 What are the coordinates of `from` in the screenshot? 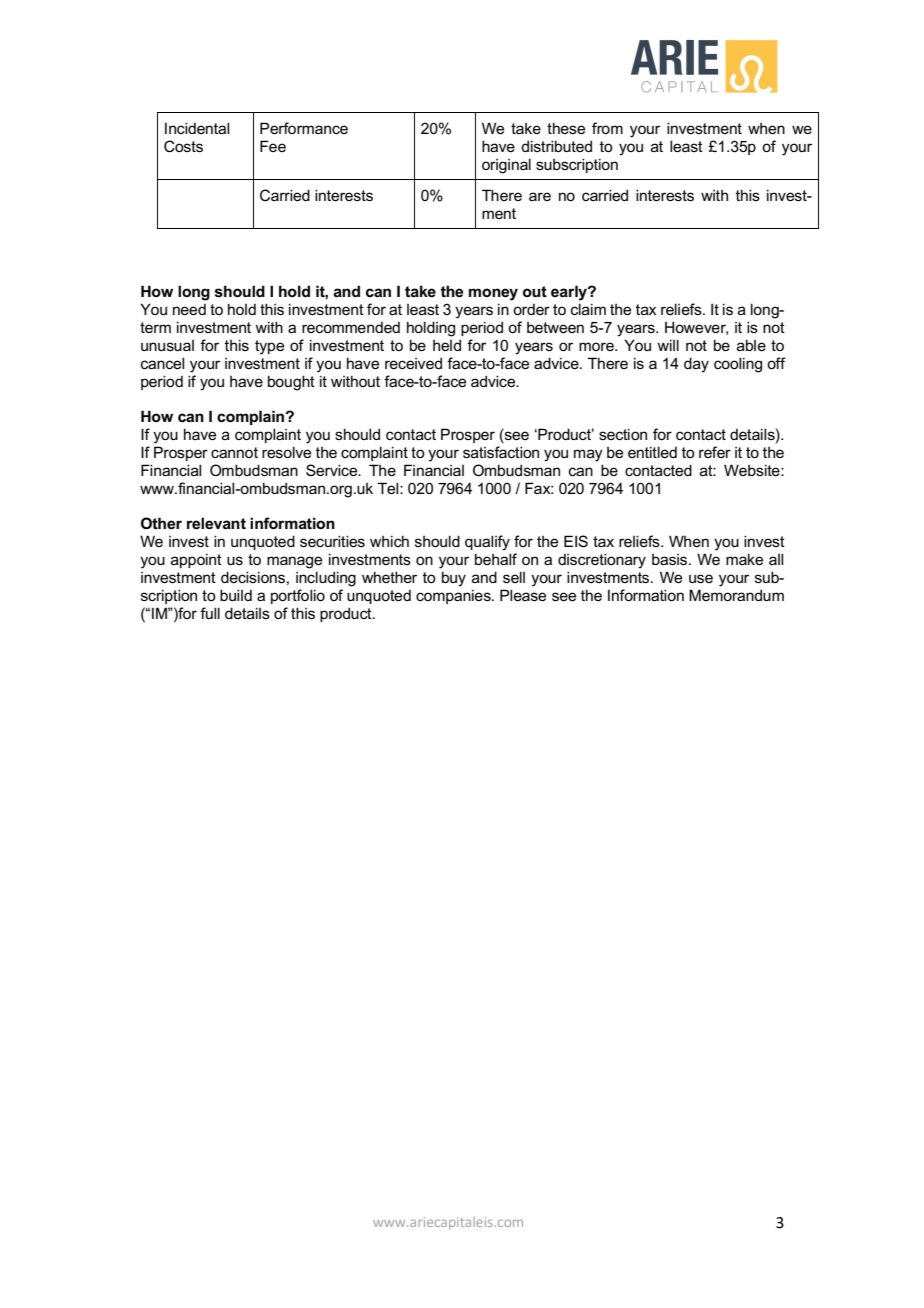 It's located at (607, 128).
